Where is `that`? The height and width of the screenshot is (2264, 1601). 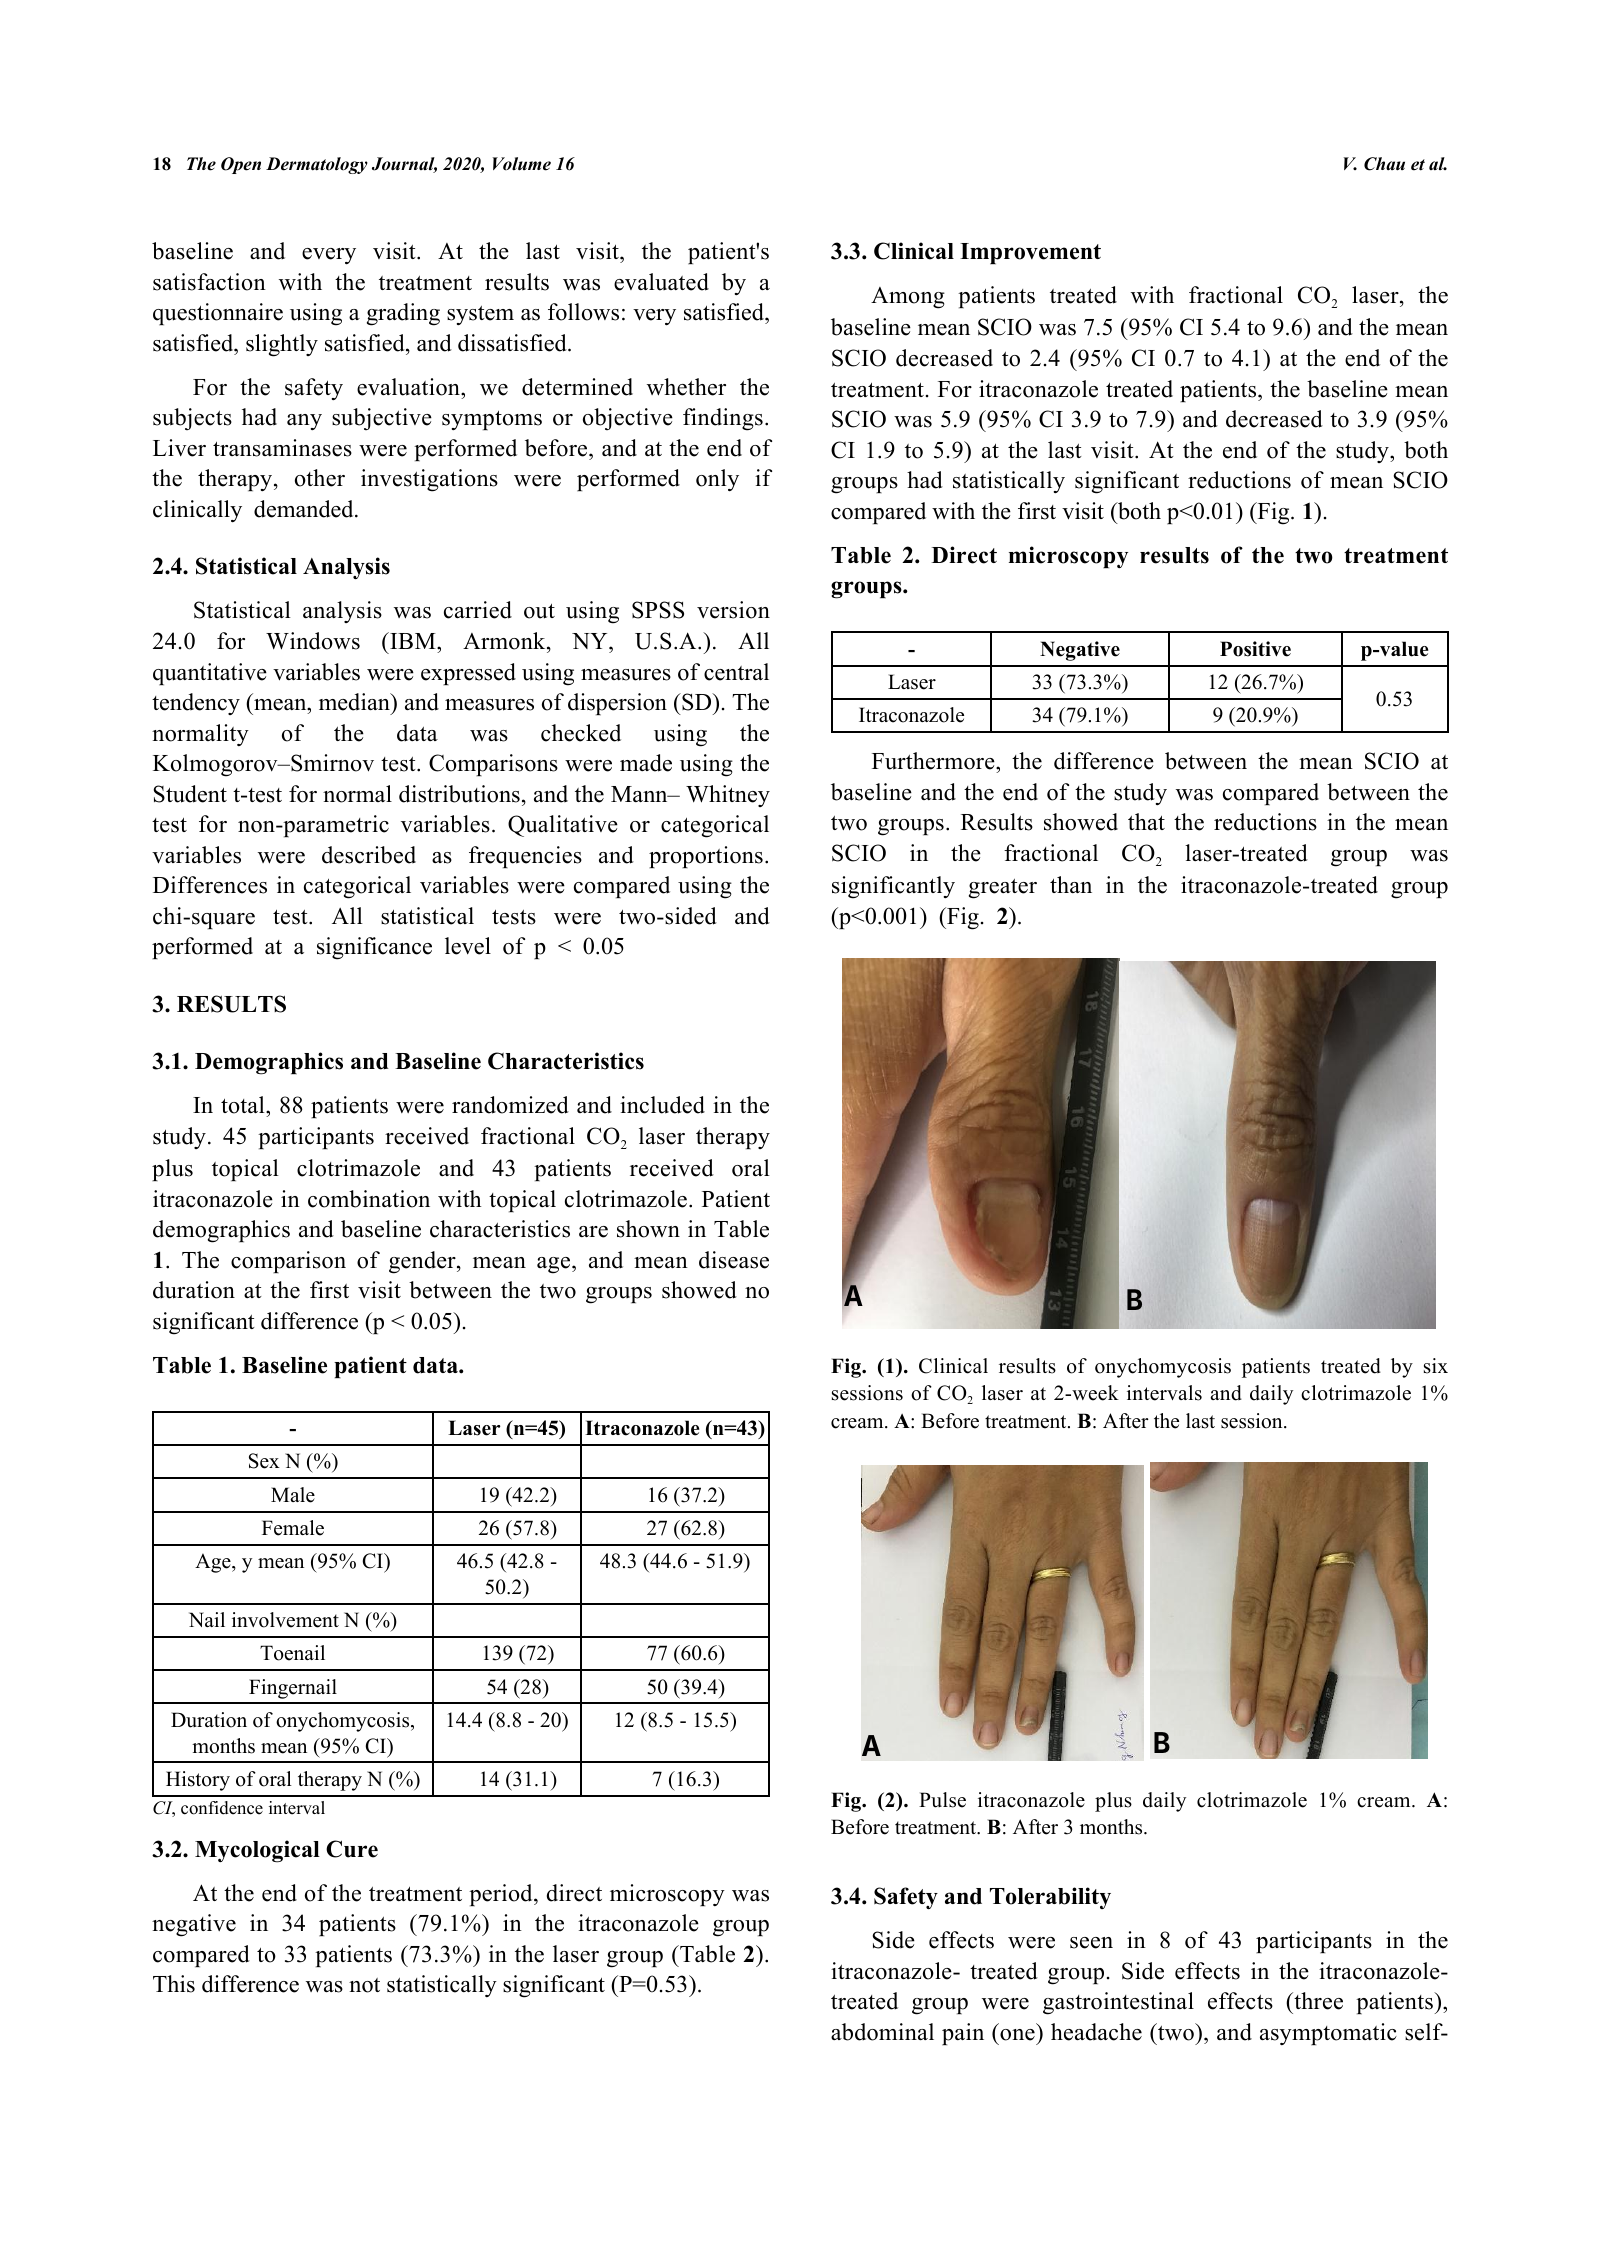 that is located at coordinates (1146, 821).
